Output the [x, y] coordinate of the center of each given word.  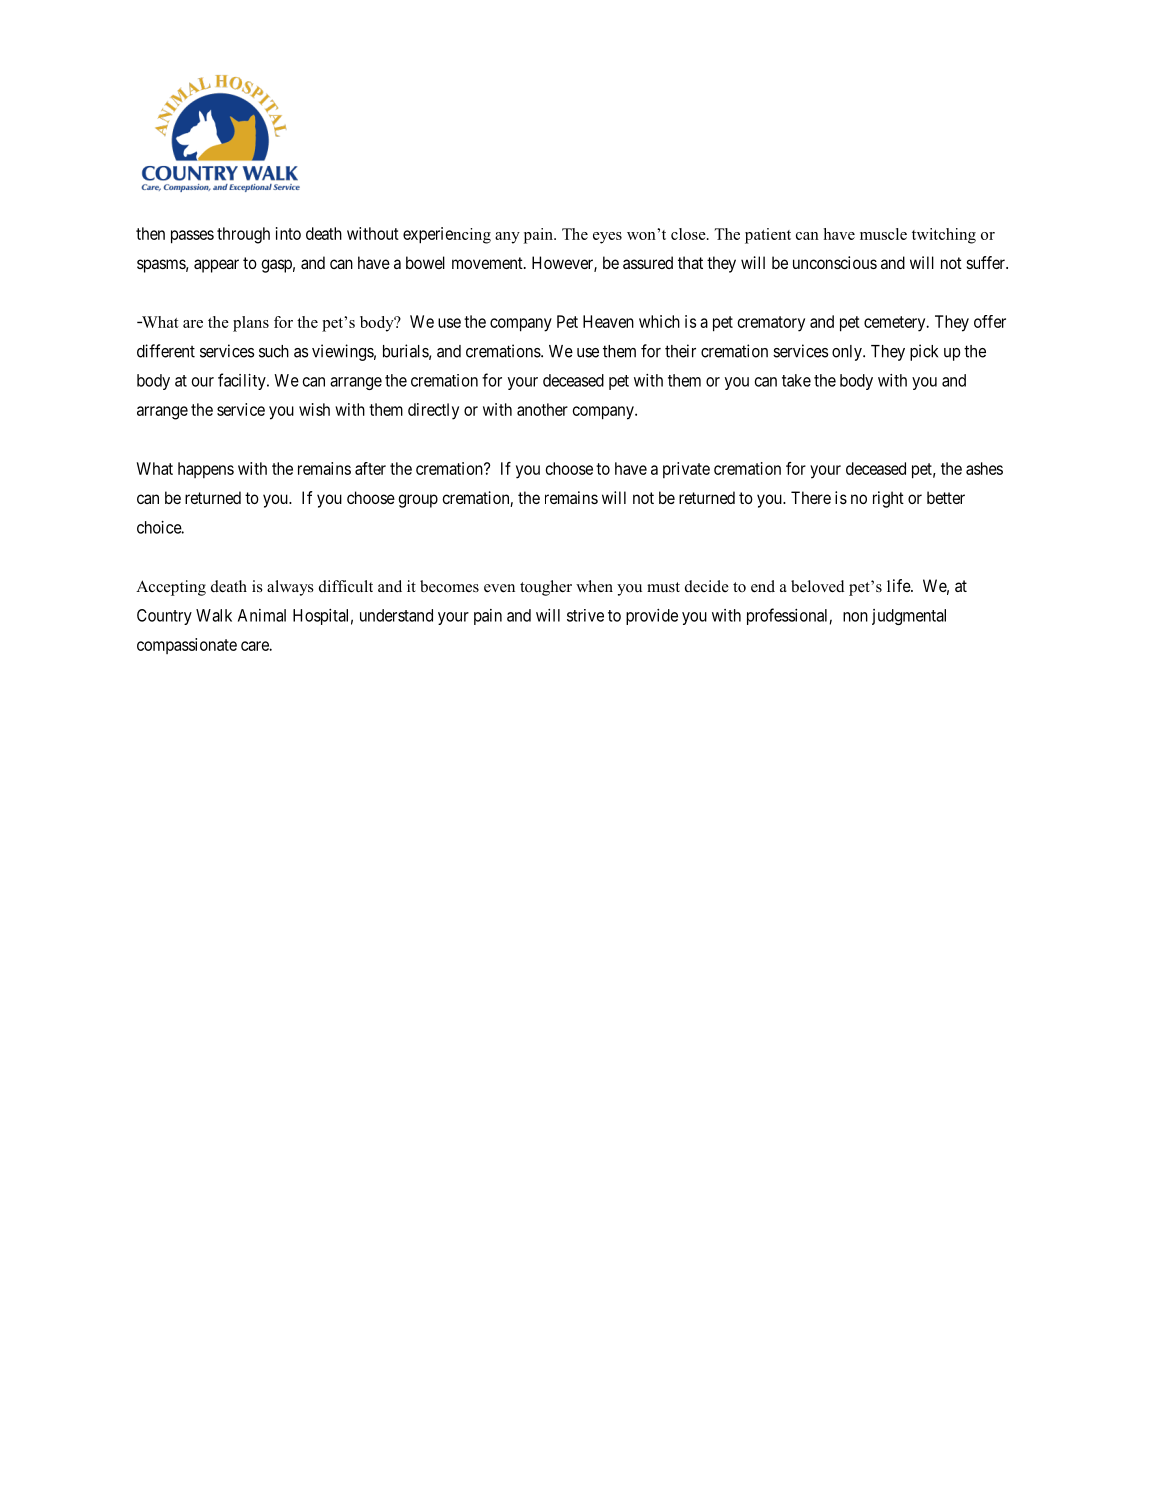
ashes [984, 468]
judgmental [909, 617]
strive [585, 615]
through [243, 235]
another [542, 409]
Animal [262, 615]
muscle [883, 234]
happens [206, 470]
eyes [607, 238]
